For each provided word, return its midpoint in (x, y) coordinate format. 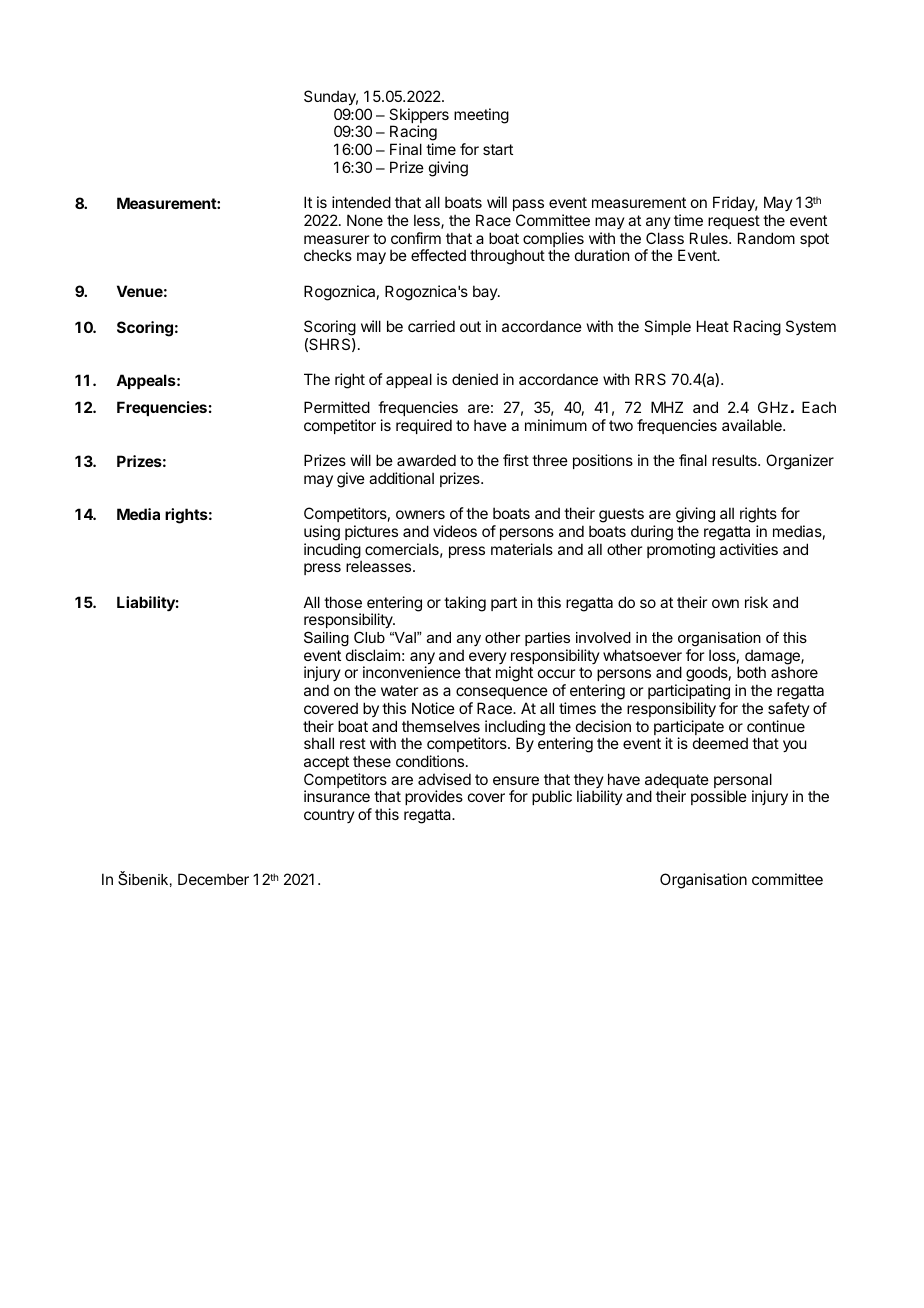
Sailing (326, 639)
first (516, 460)
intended (361, 202)
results (735, 460)
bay (486, 292)
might (514, 674)
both (751, 672)
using (322, 533)
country (329, 816)
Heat (713, 326)
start (498, 149)
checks (328, 255)
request (734, 222)
